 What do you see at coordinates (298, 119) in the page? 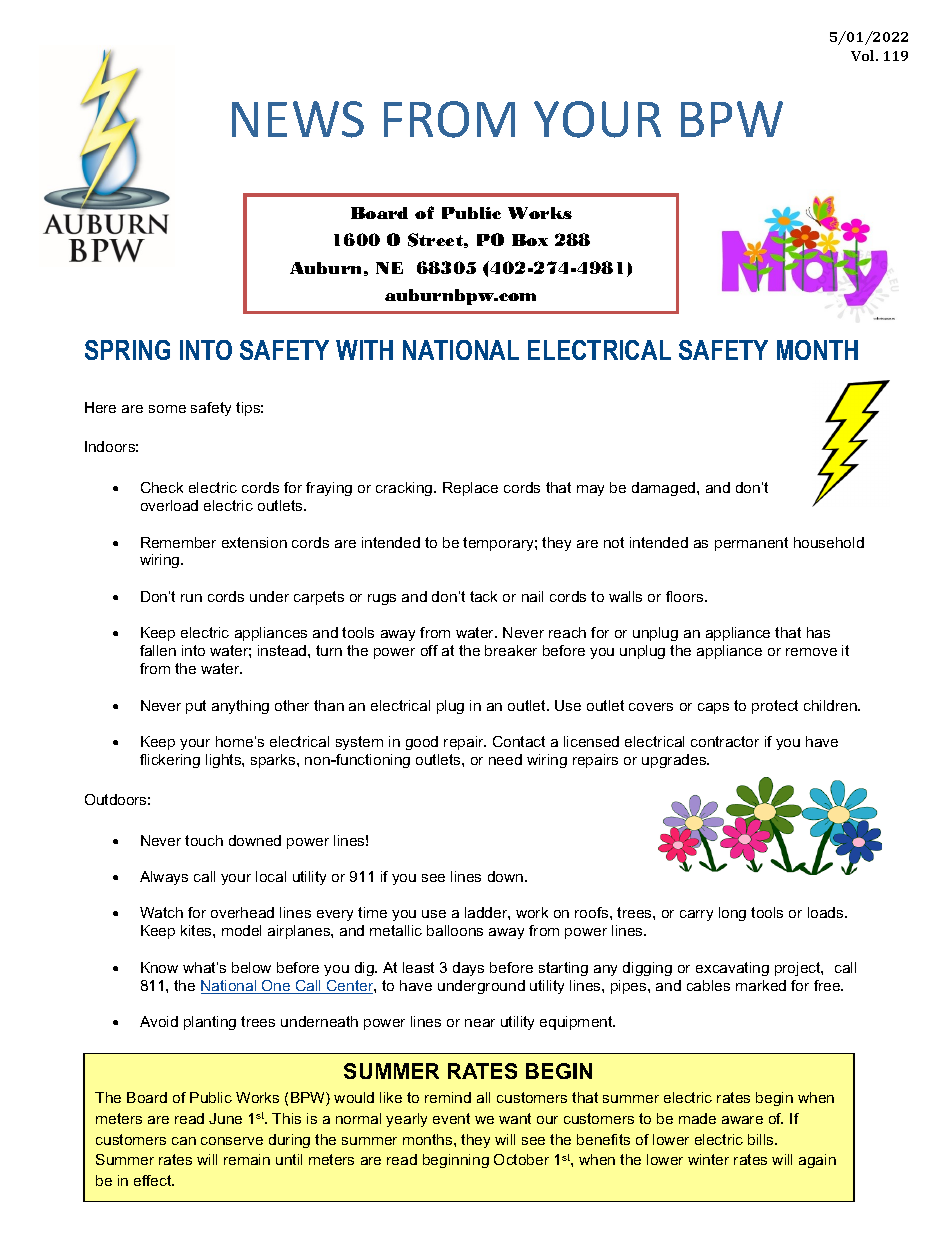
I see `NEWS` at bounding box center [298, 119].
